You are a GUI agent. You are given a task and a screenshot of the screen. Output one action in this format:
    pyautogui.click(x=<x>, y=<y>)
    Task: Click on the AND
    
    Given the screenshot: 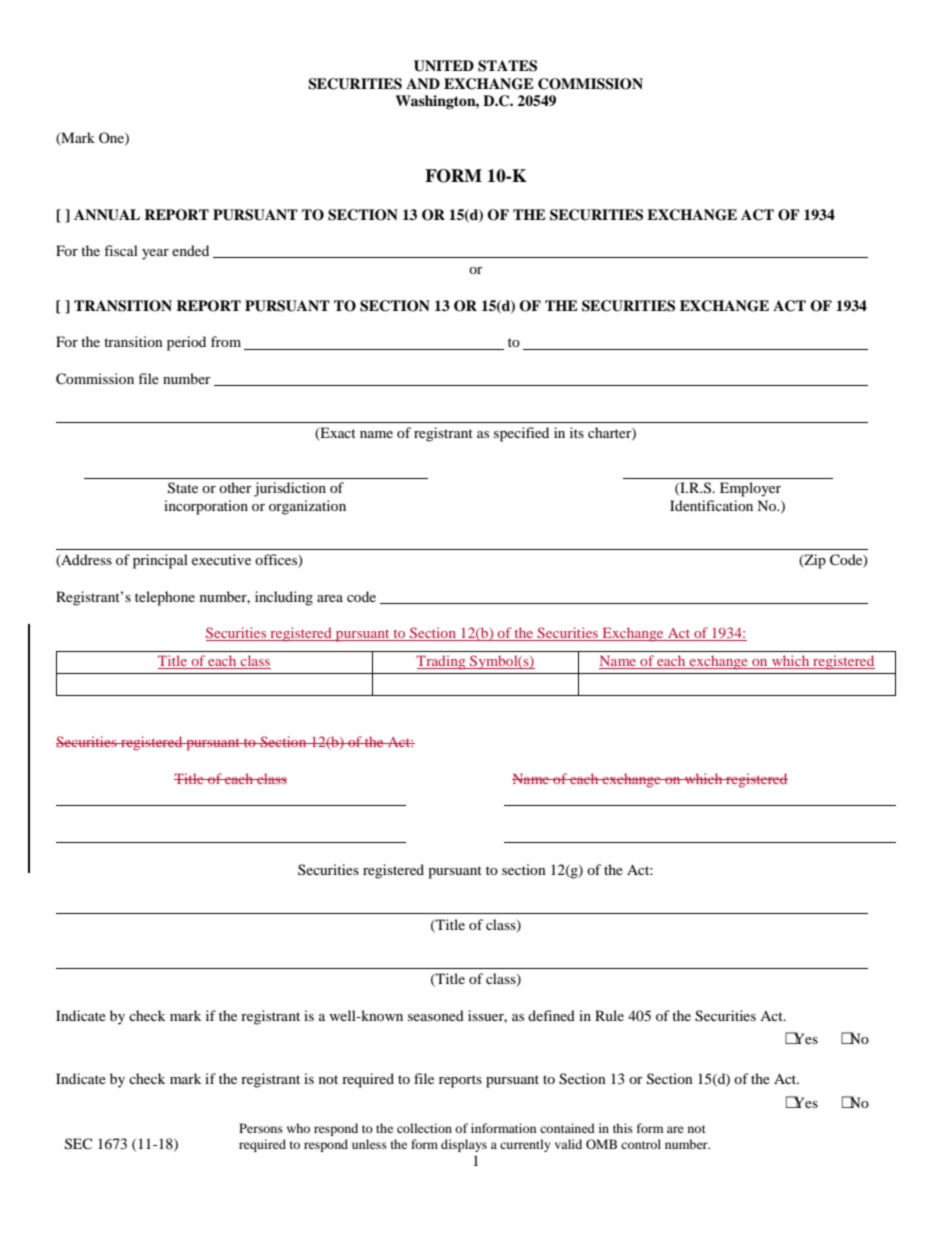 What is the action you would take?
    pyautogui.click(x=423, y=83)
